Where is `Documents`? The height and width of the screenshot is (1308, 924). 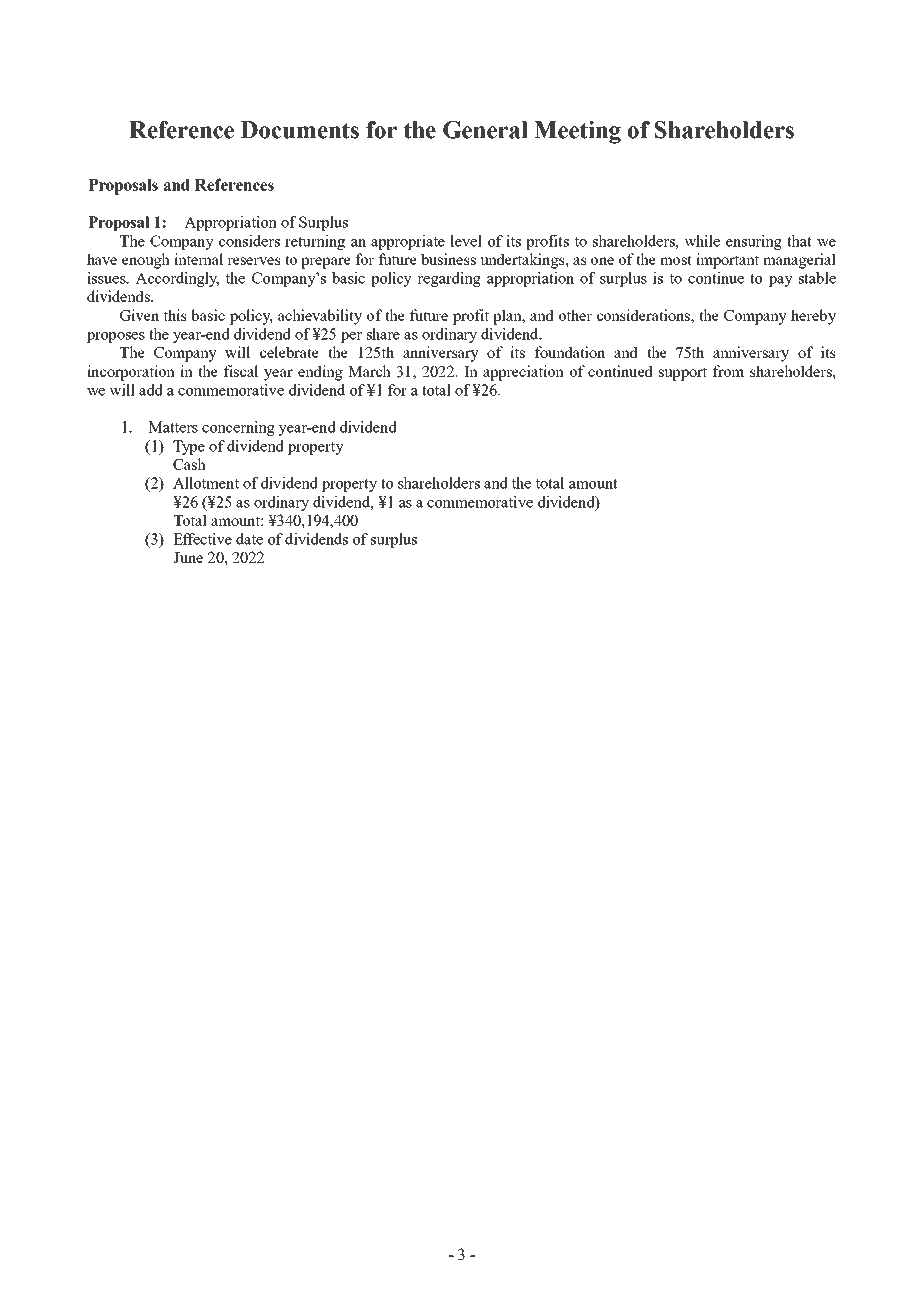 Documents is located at coordinates (300, 130).
